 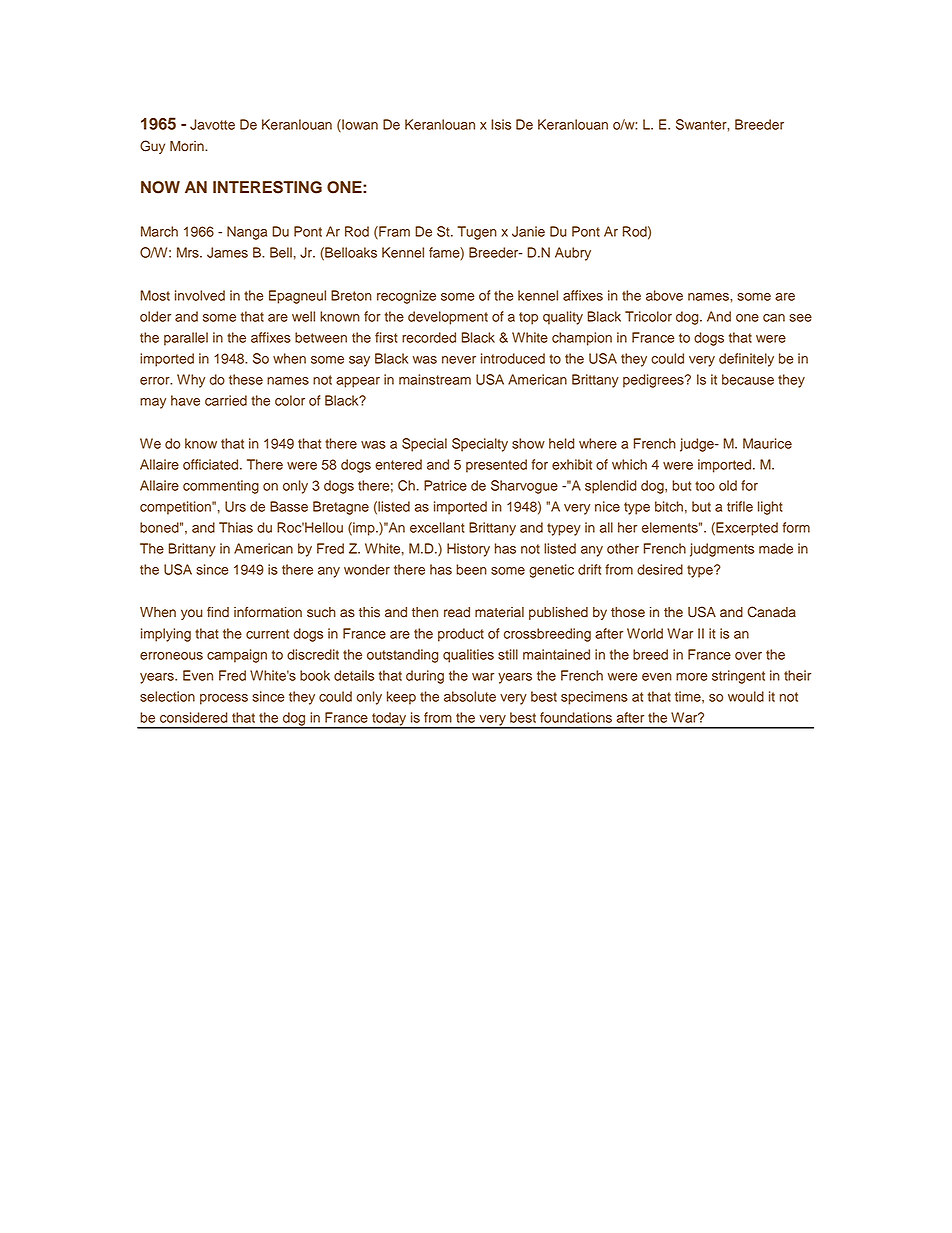 What do you see at coordinates (218, 612) in the screenshot?
I see `find` at bounding box center [218, 612].
